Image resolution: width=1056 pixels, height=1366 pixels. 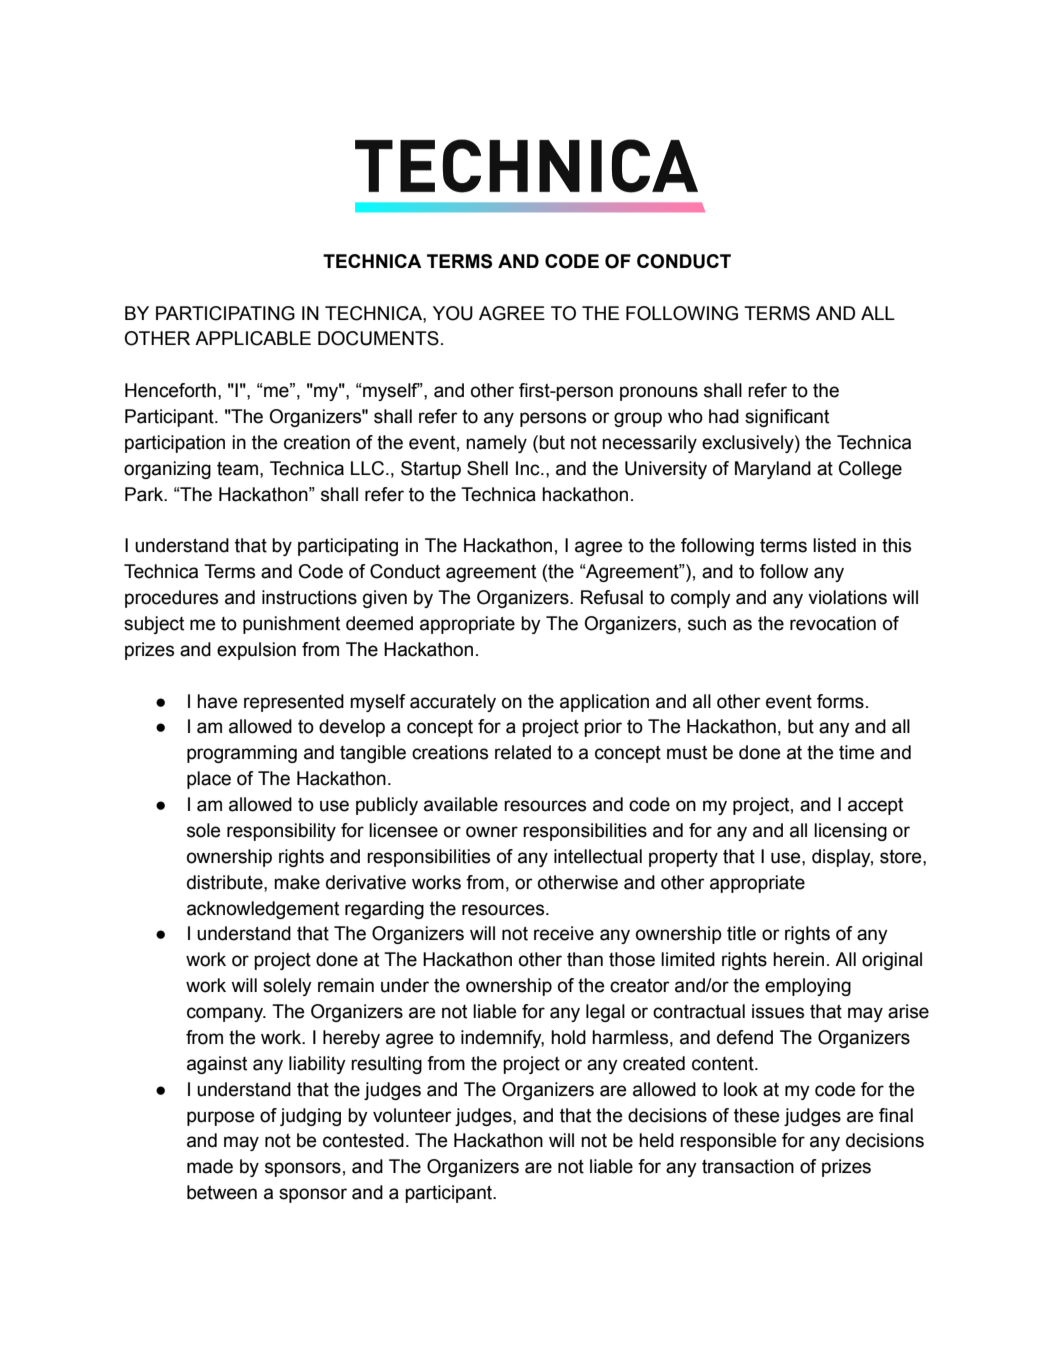 What do you see at coordinates (787, 418) in the screenshot?
I see `significant` at bounding box center [787, 418].
